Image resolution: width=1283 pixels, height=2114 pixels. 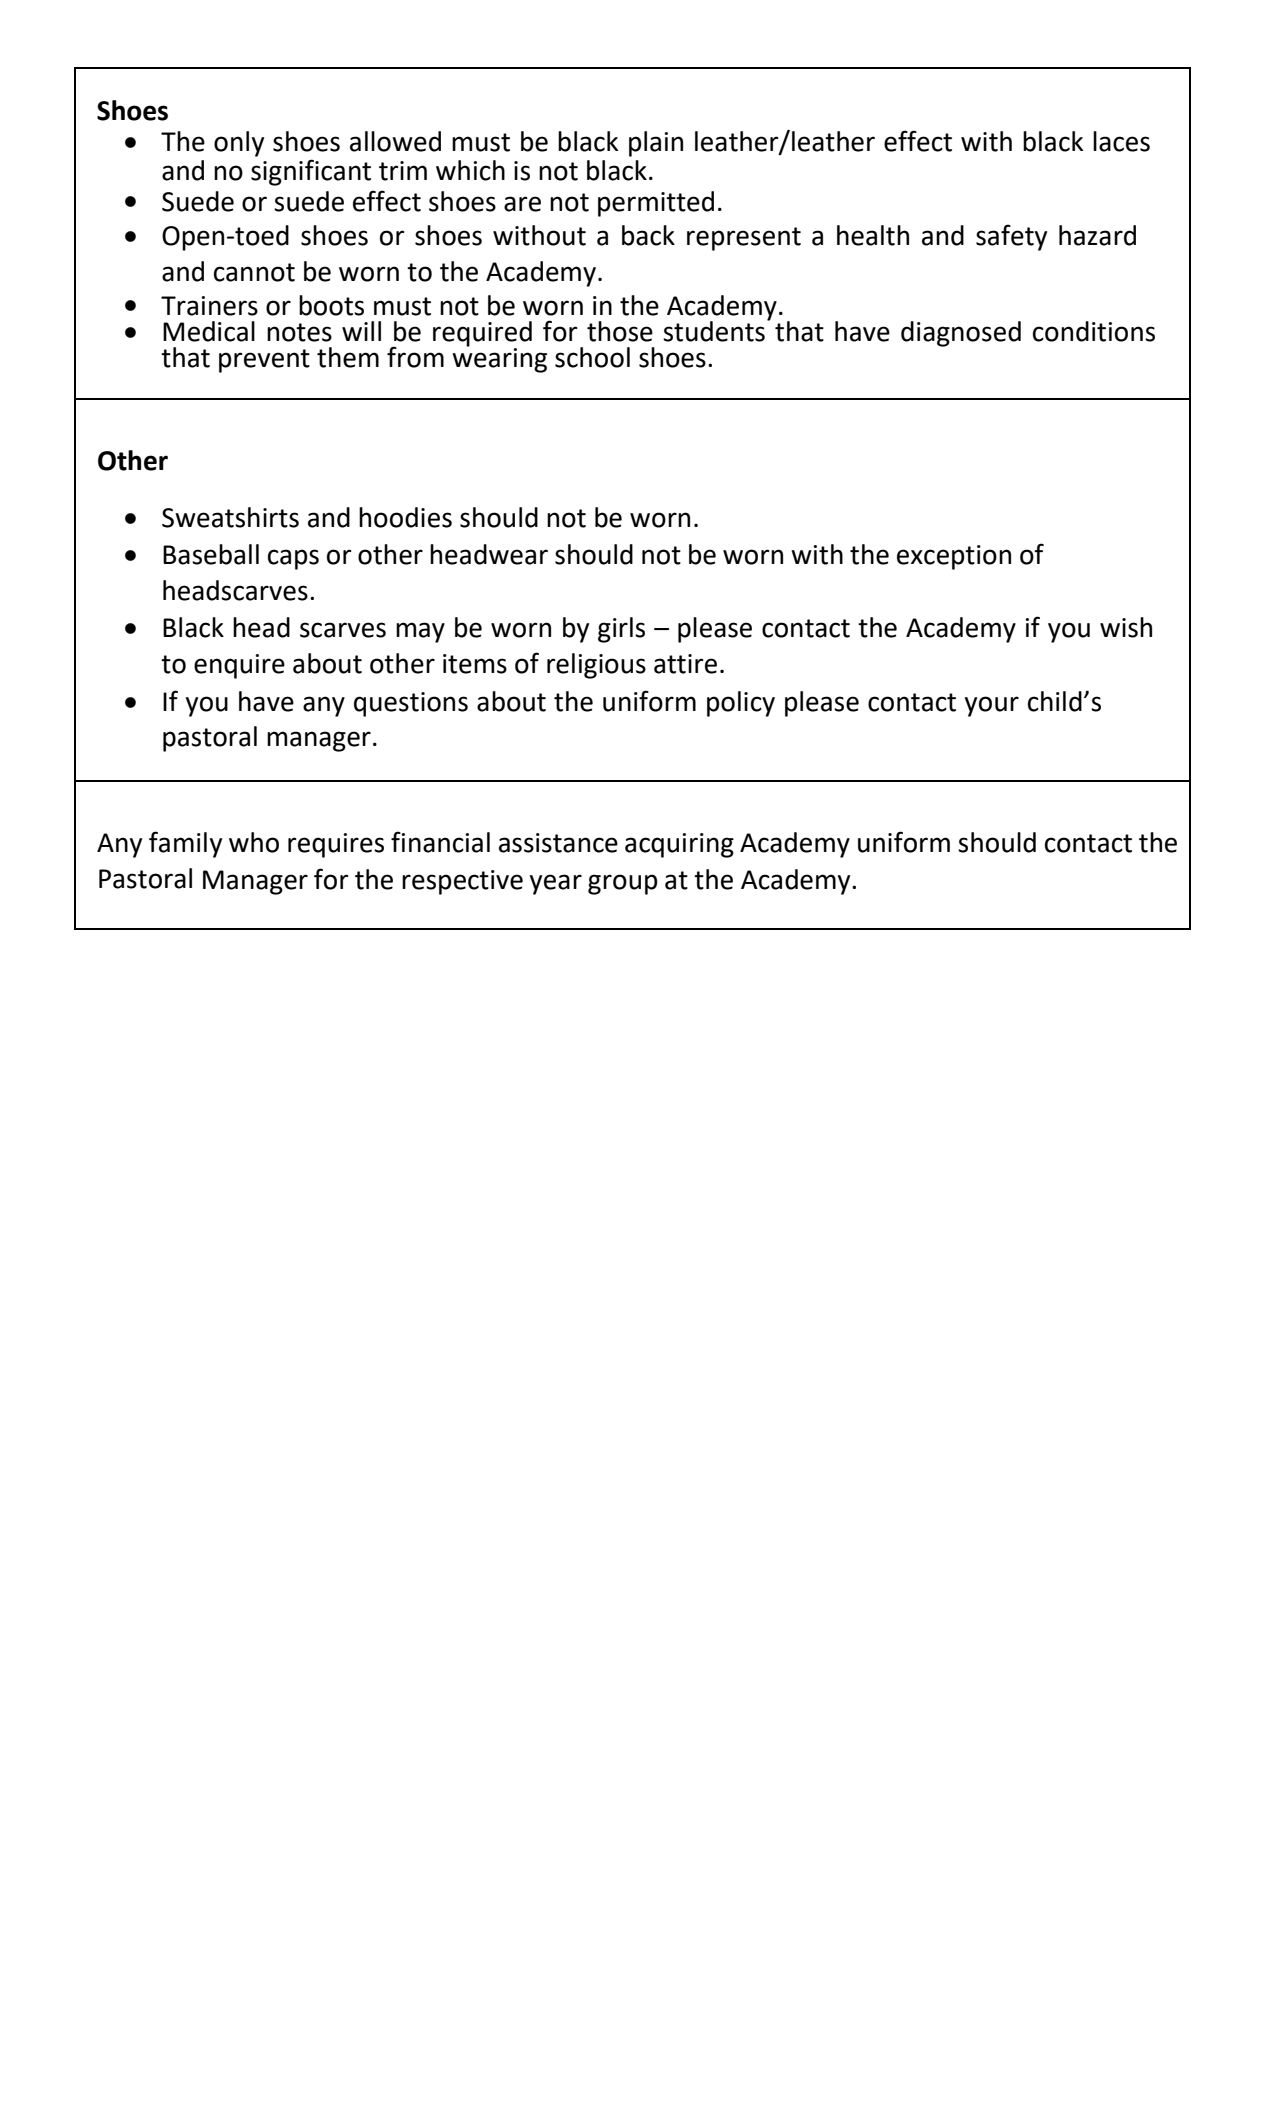 I want to click on requires, so click(x=336, y=845).
